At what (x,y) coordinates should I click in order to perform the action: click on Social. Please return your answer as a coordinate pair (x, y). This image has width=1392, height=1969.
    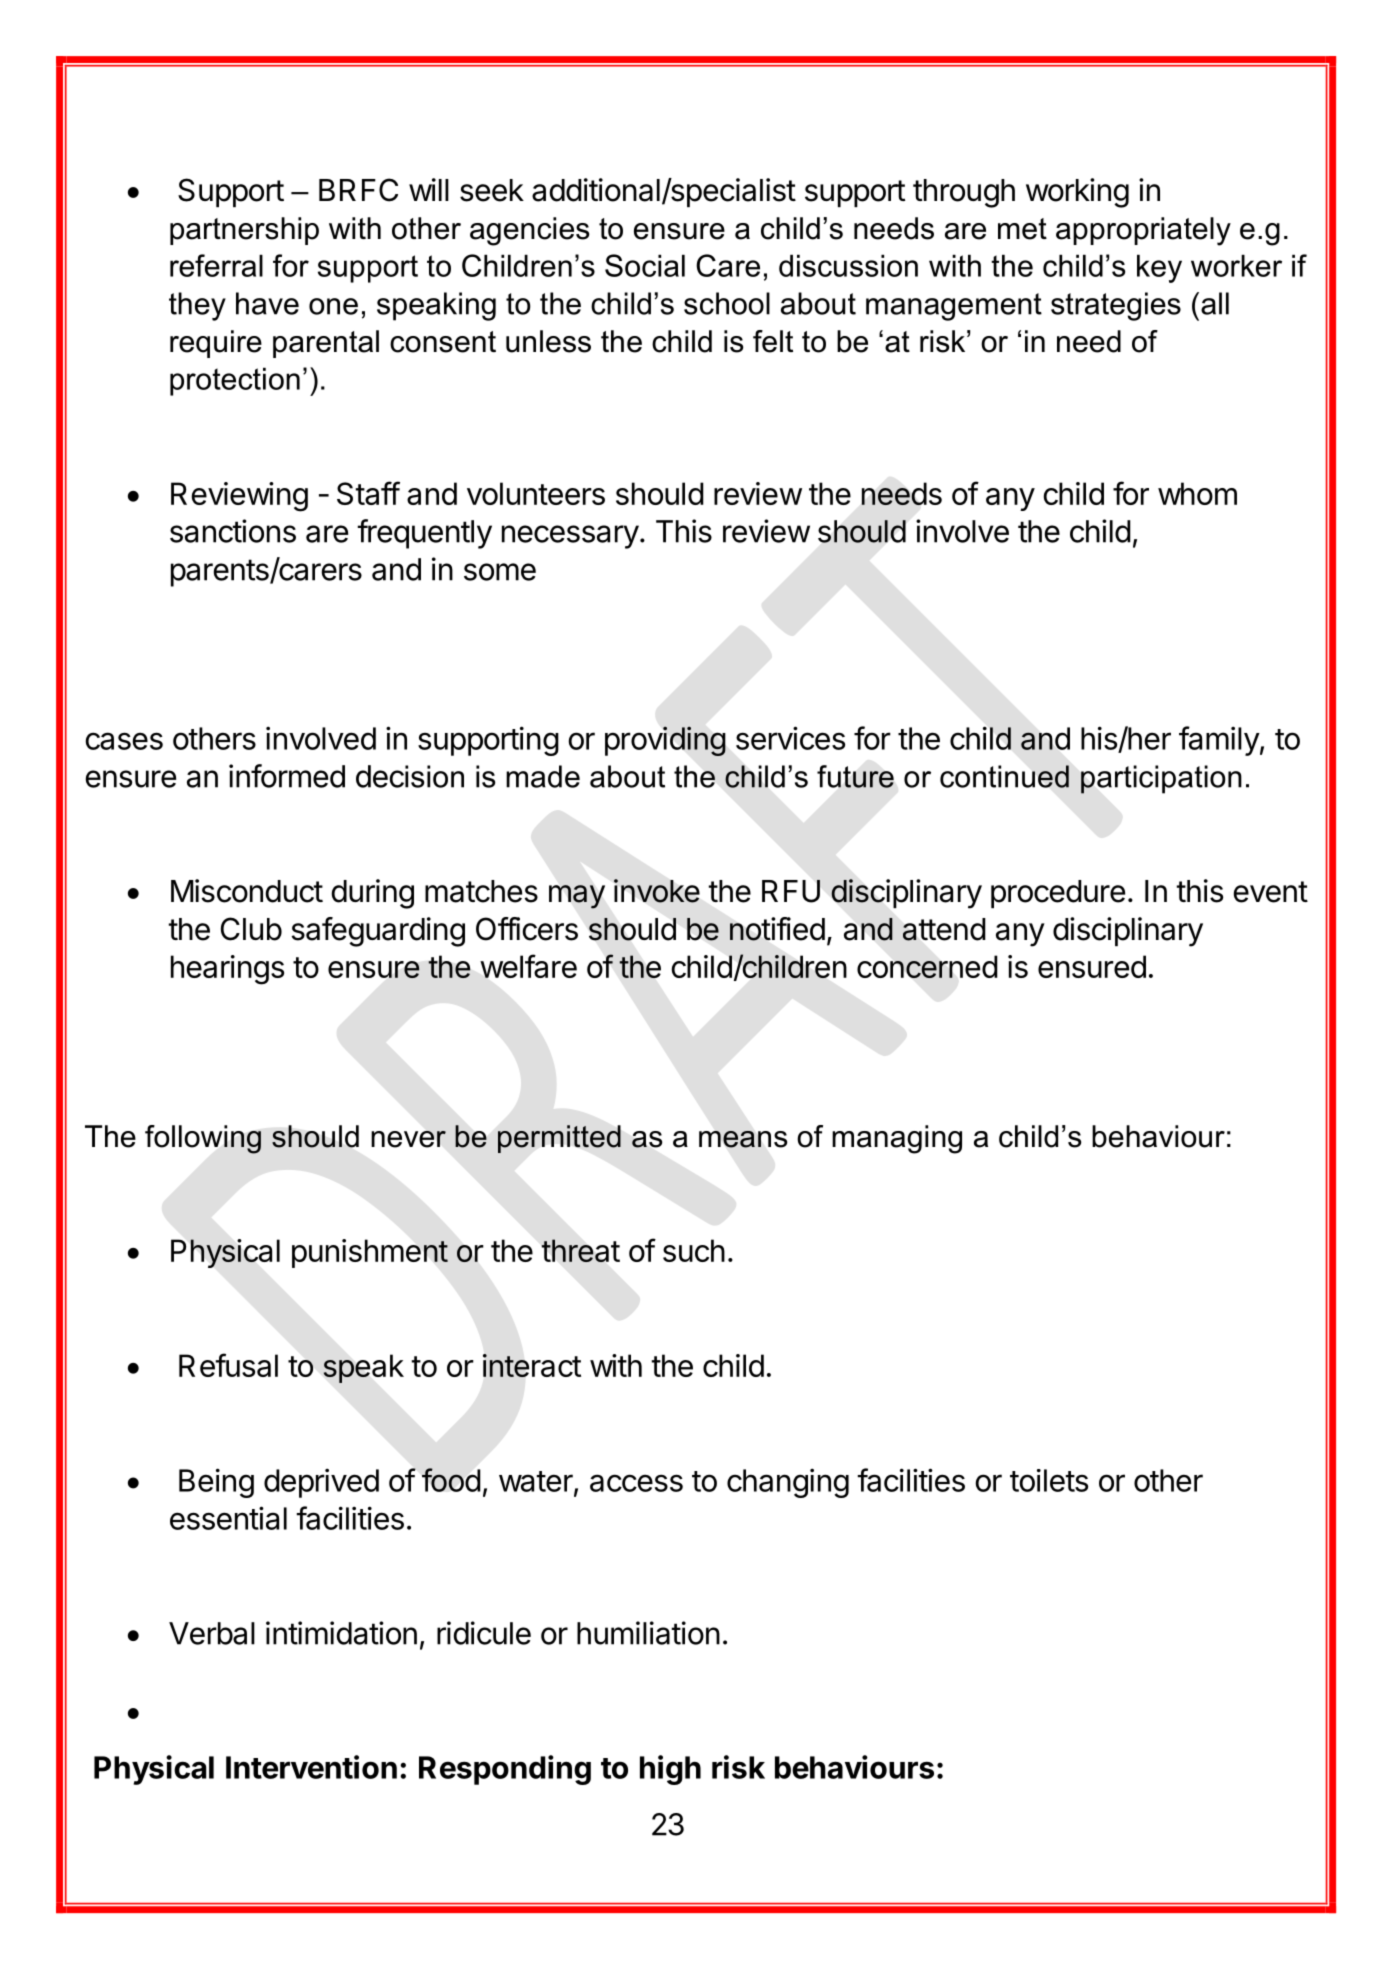
    Looking at the image, I should click on (645, 265).
